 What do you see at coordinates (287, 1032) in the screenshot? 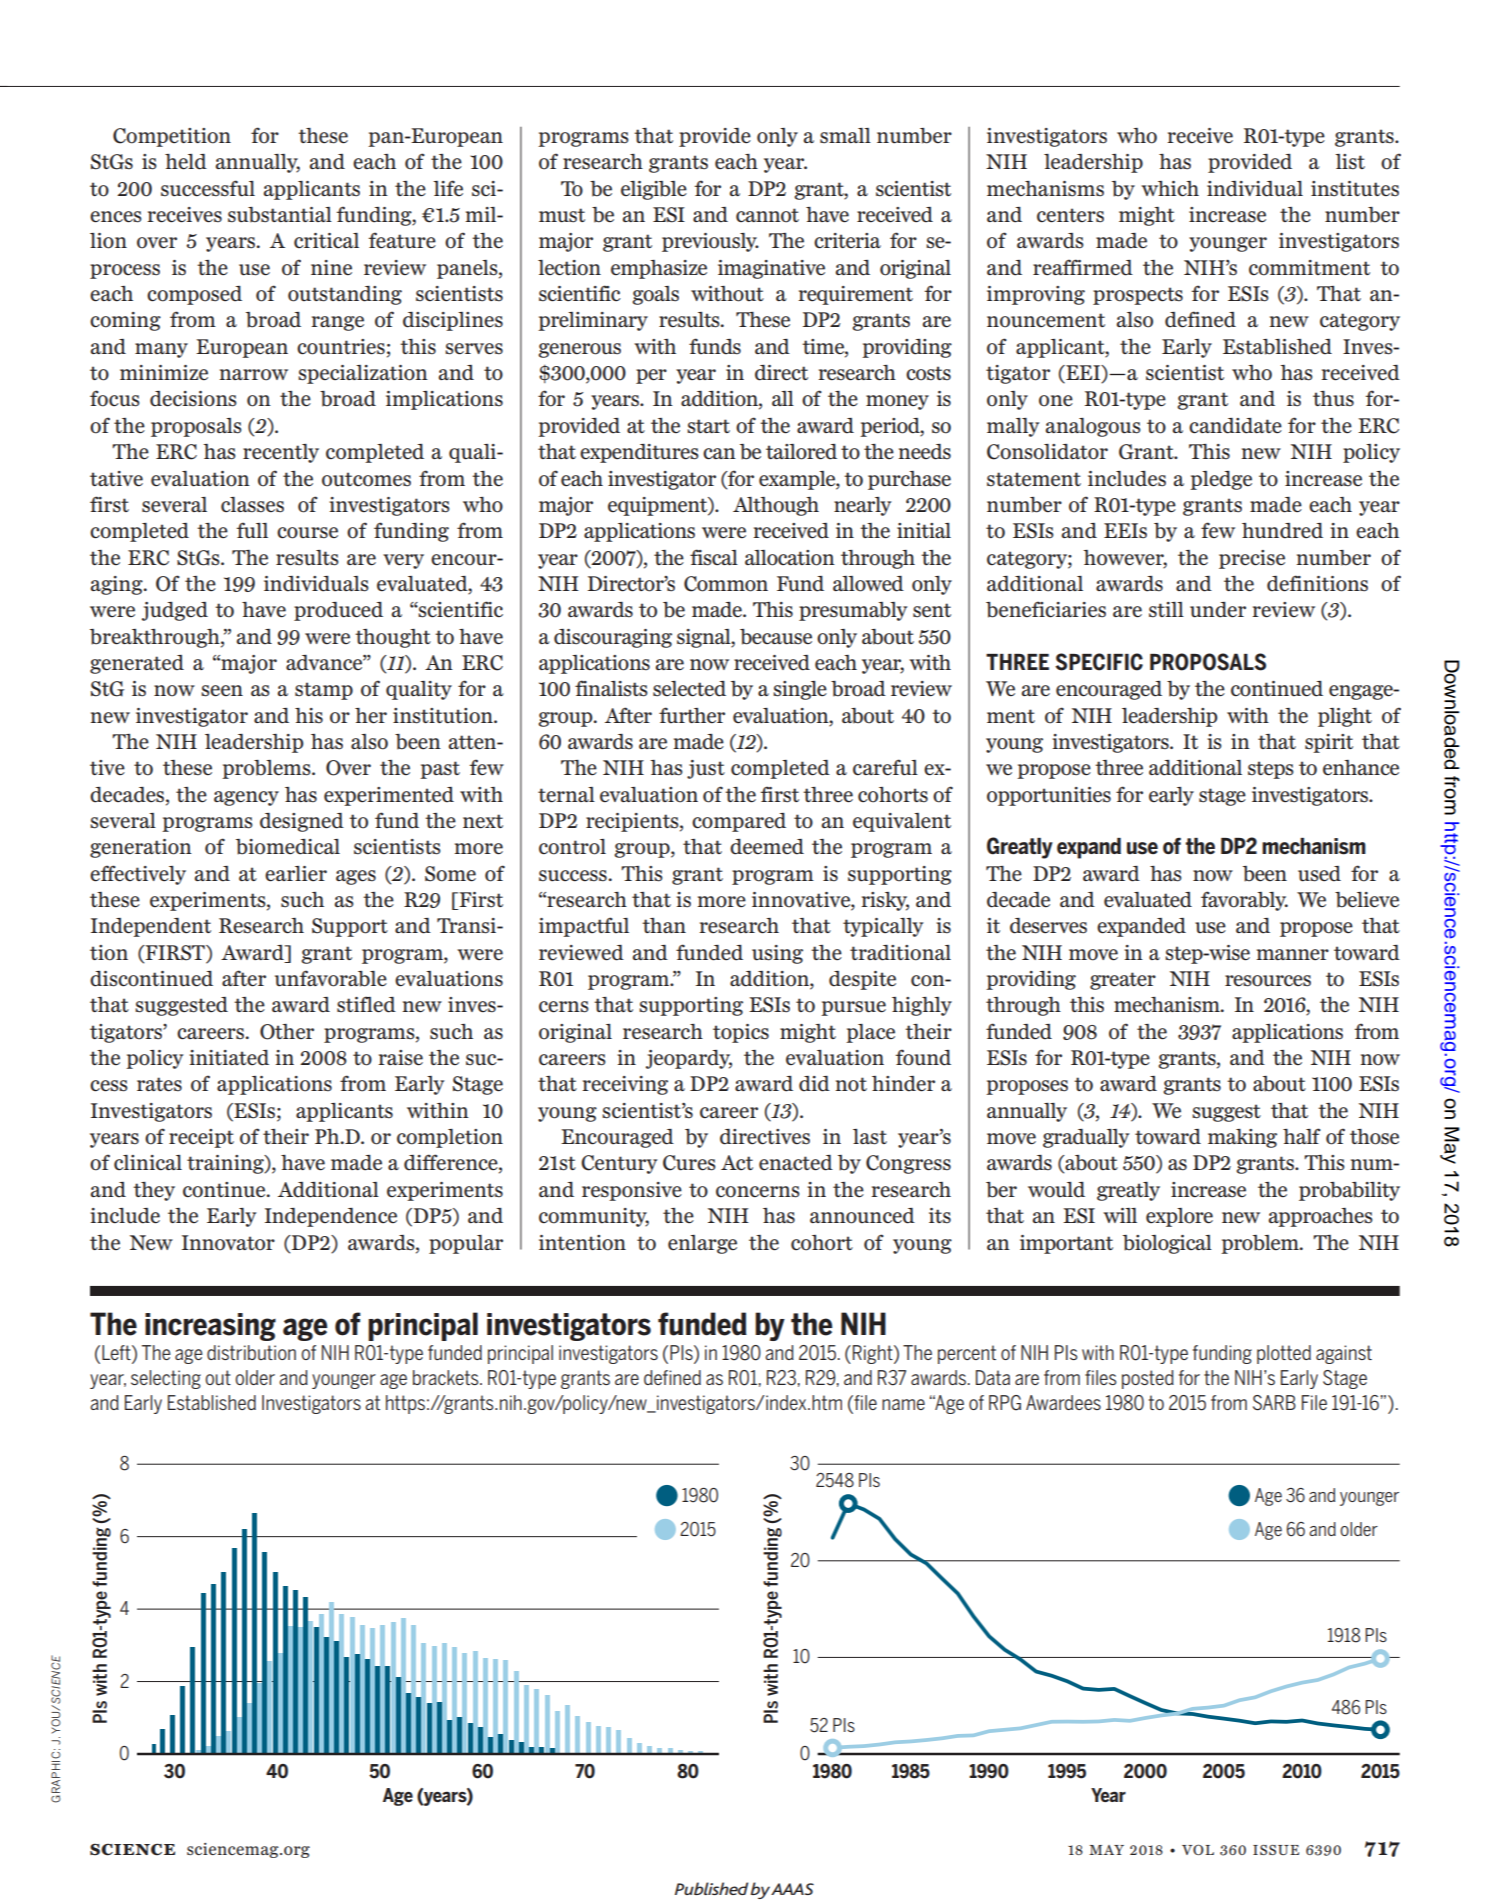
I see `Other` at bounding box center [287, 1032].
